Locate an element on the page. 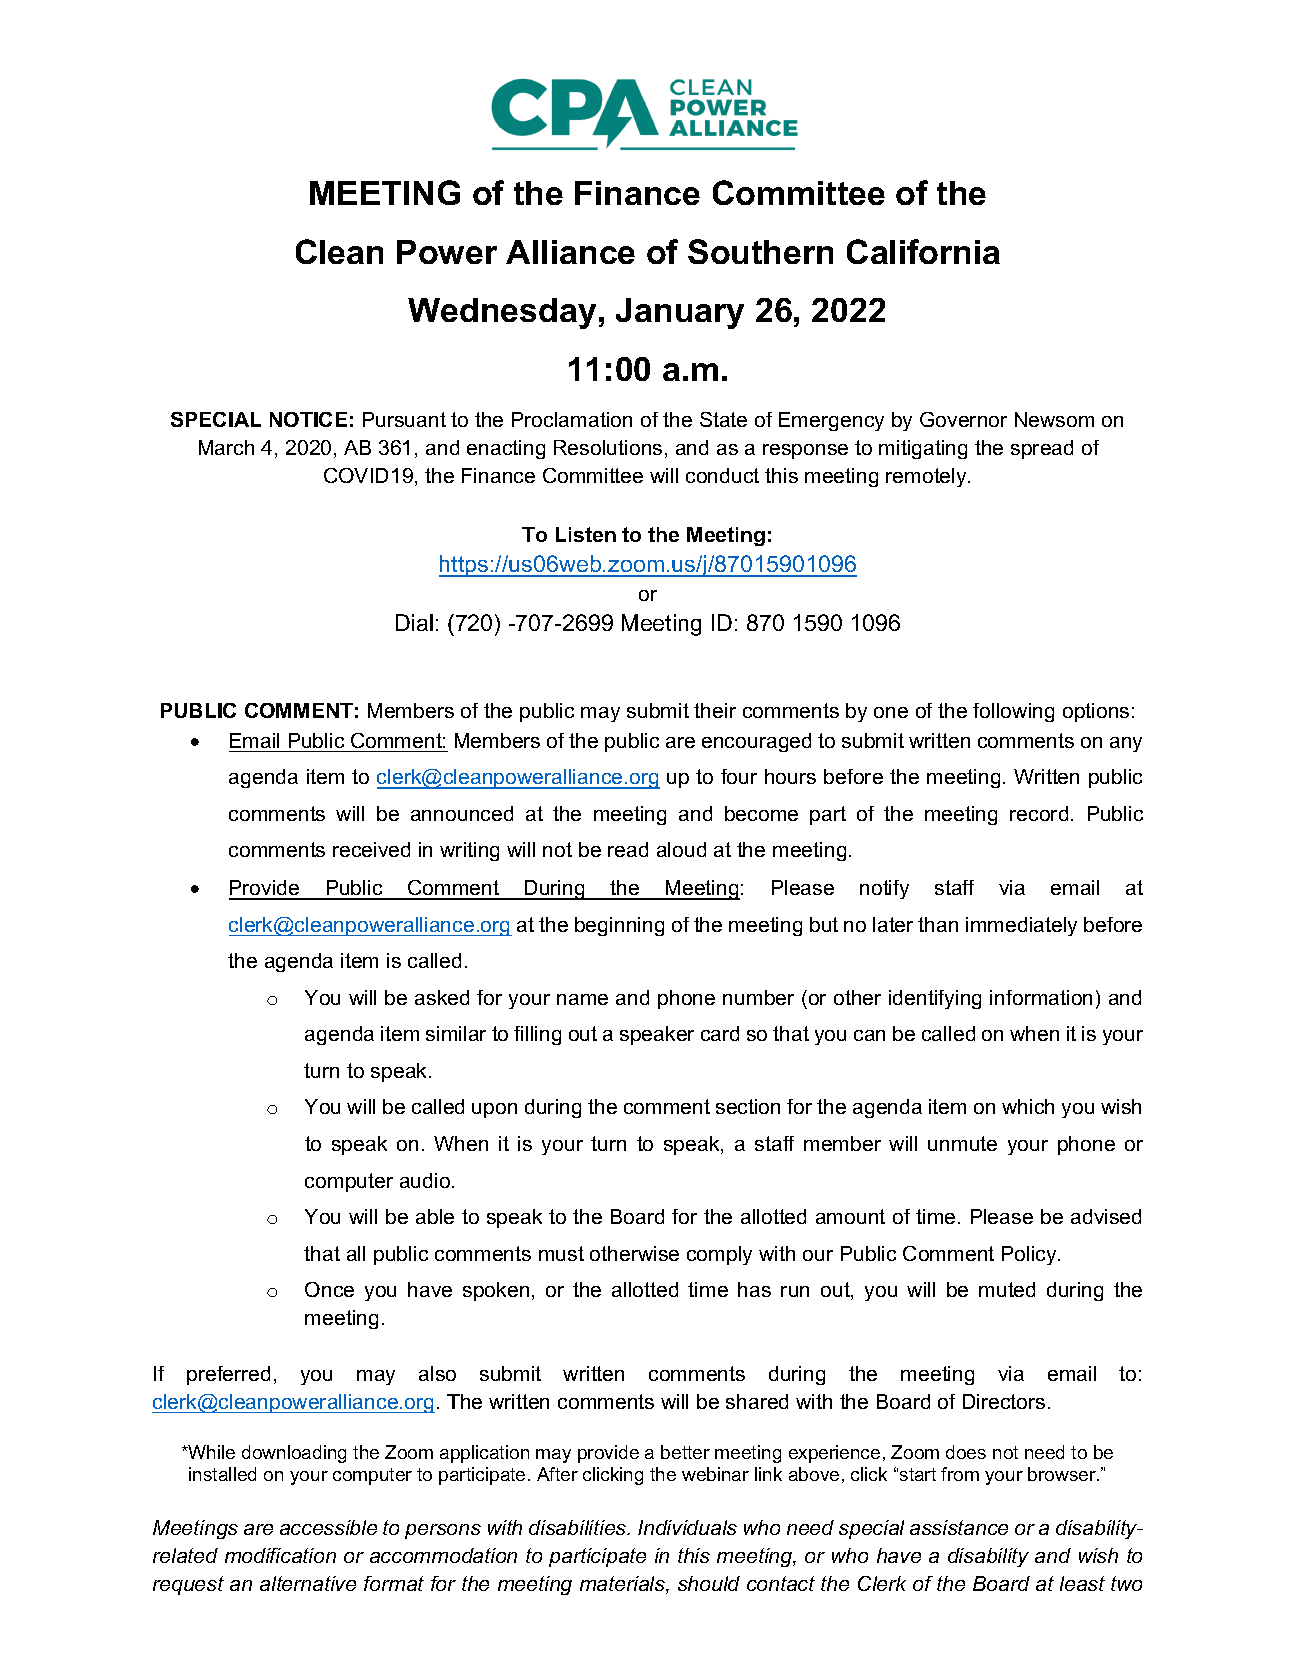  following is located at coordinates (1013, 712).
